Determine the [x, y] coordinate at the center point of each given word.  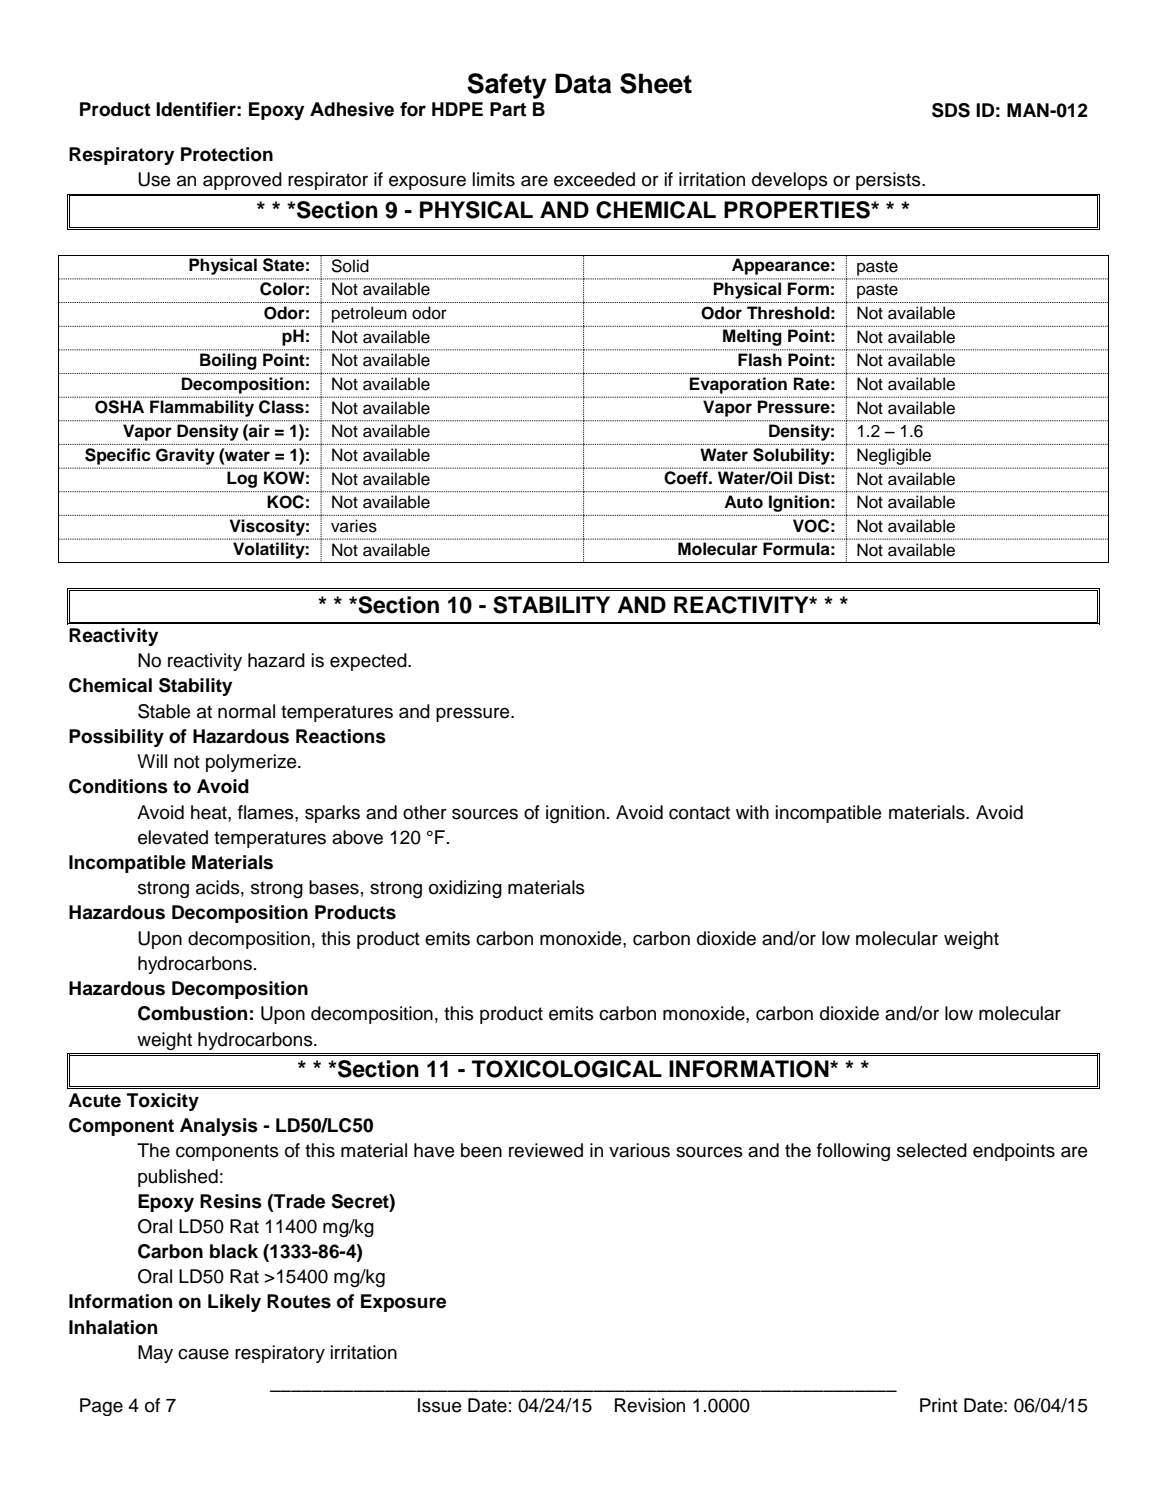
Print [939, 1405]
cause [203, 1354]
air [258, 430]
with [752, 812]
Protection [227, 154]
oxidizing [465, 889]
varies [354, 526]
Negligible [894, 457]
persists [889, 181]
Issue [439, 1405]
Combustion [192, 1013]
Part [508, 109]
